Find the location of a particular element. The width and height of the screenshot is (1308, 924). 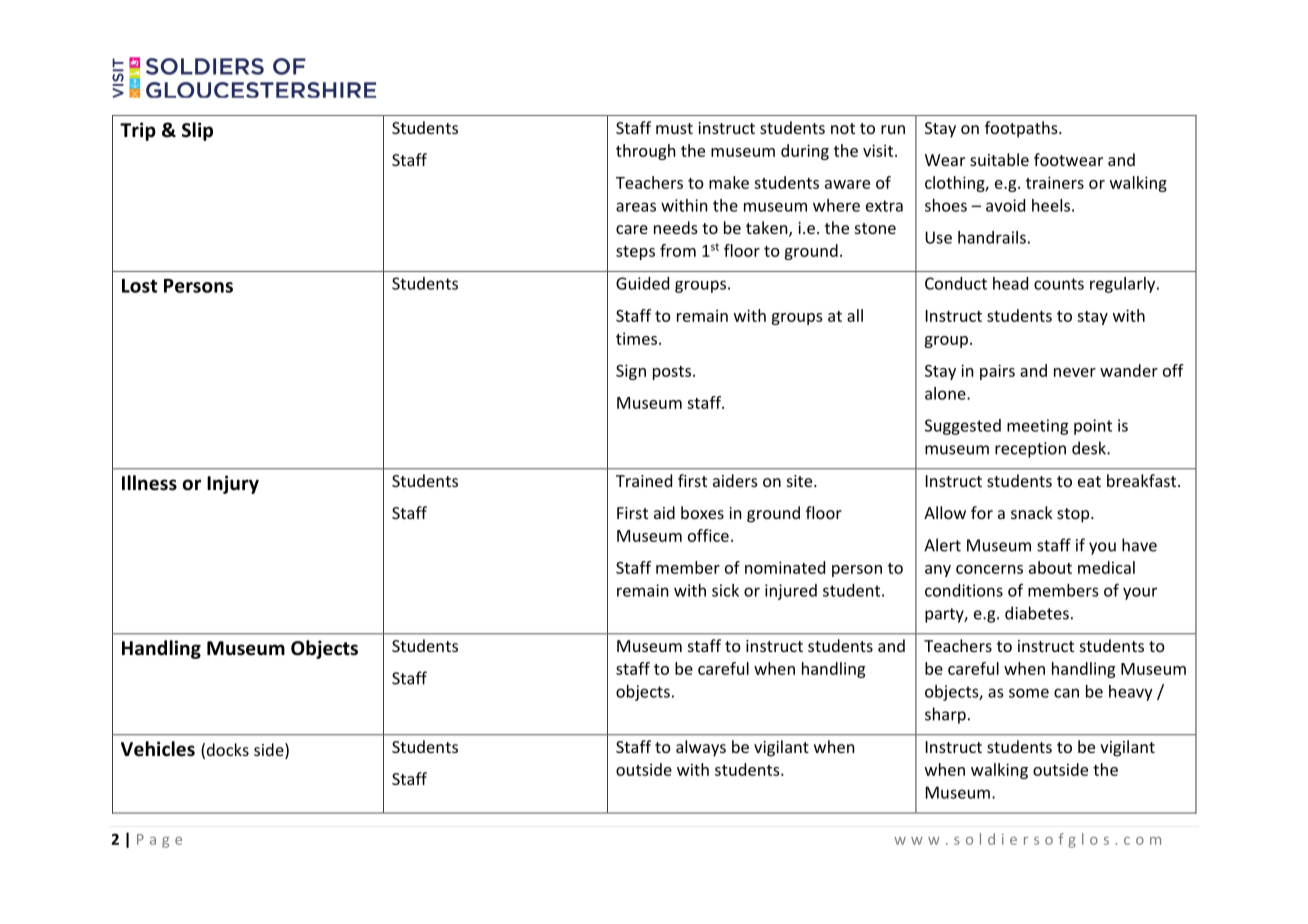

head is located at coordinates (1010, 283).
